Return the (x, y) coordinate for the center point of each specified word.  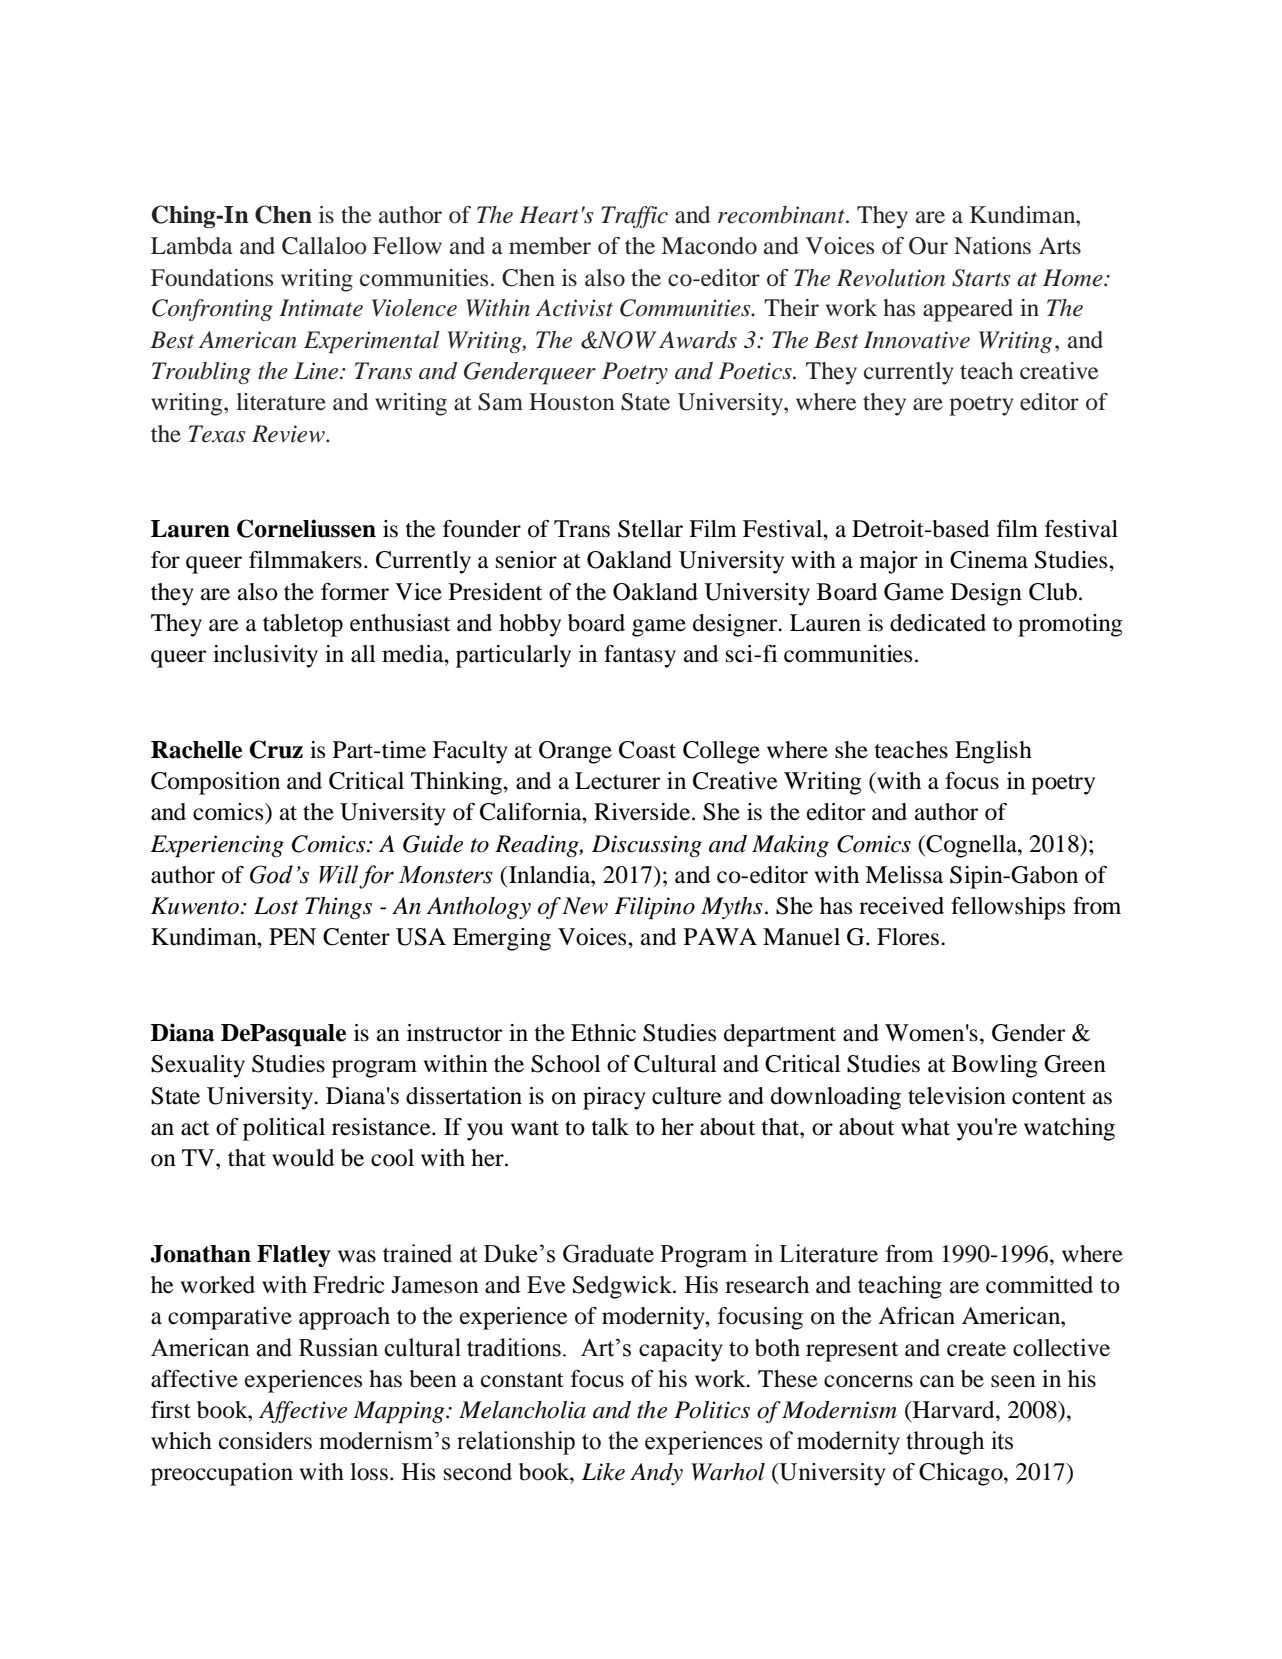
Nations (992, 246)
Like (603, 1472)
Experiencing (217, 846)
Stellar (650, 529)
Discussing (647, 846)
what (925, 1127)
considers (265, 1441)
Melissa (904, 875)
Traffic (634, 217)
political (284, 1129)
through (945, 1443)
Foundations (212, 278)
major (889, 562)
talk (610, 1127)
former (355, 592)
